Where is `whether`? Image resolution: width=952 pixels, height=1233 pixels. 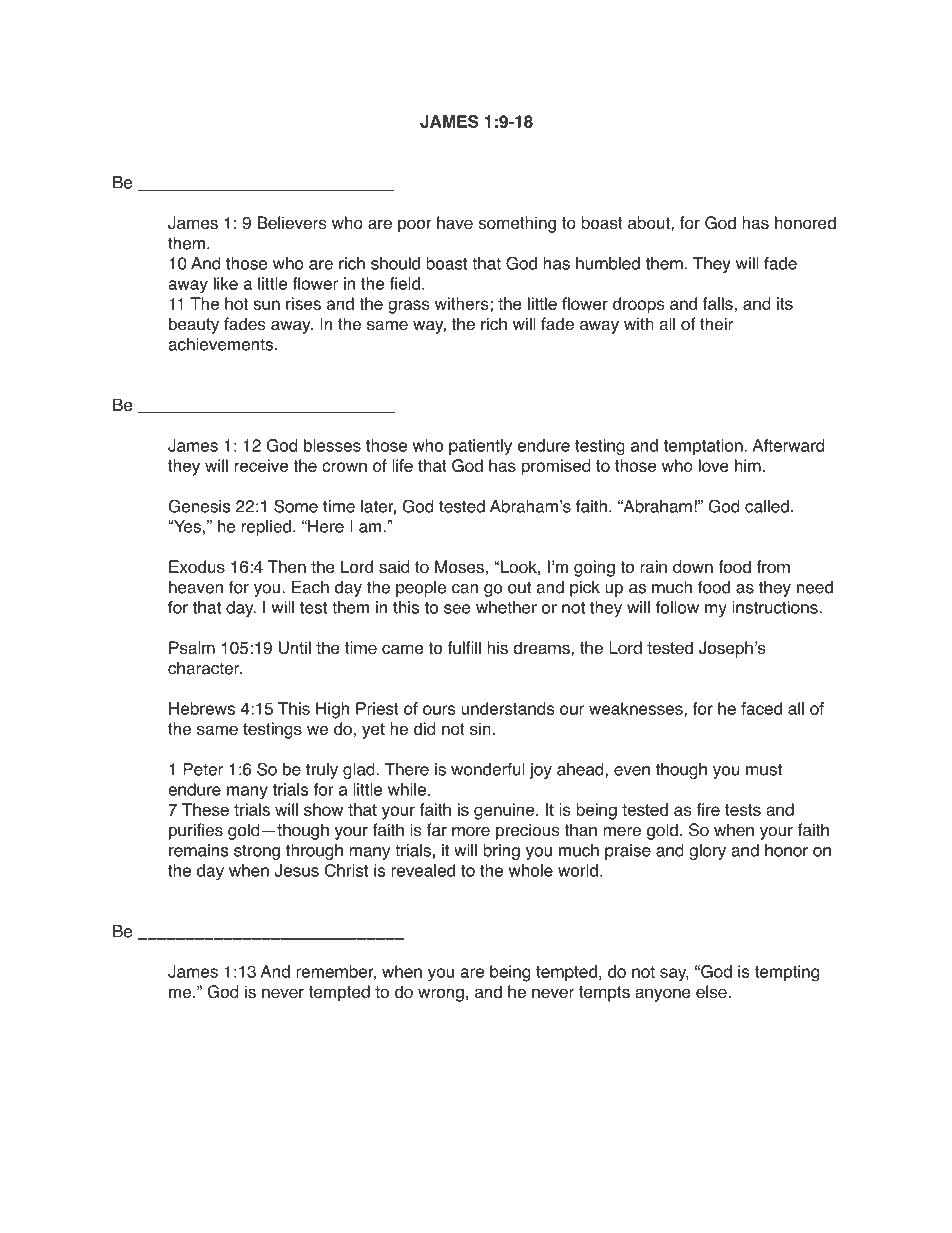
whether is located at coordinates (506, 607).
